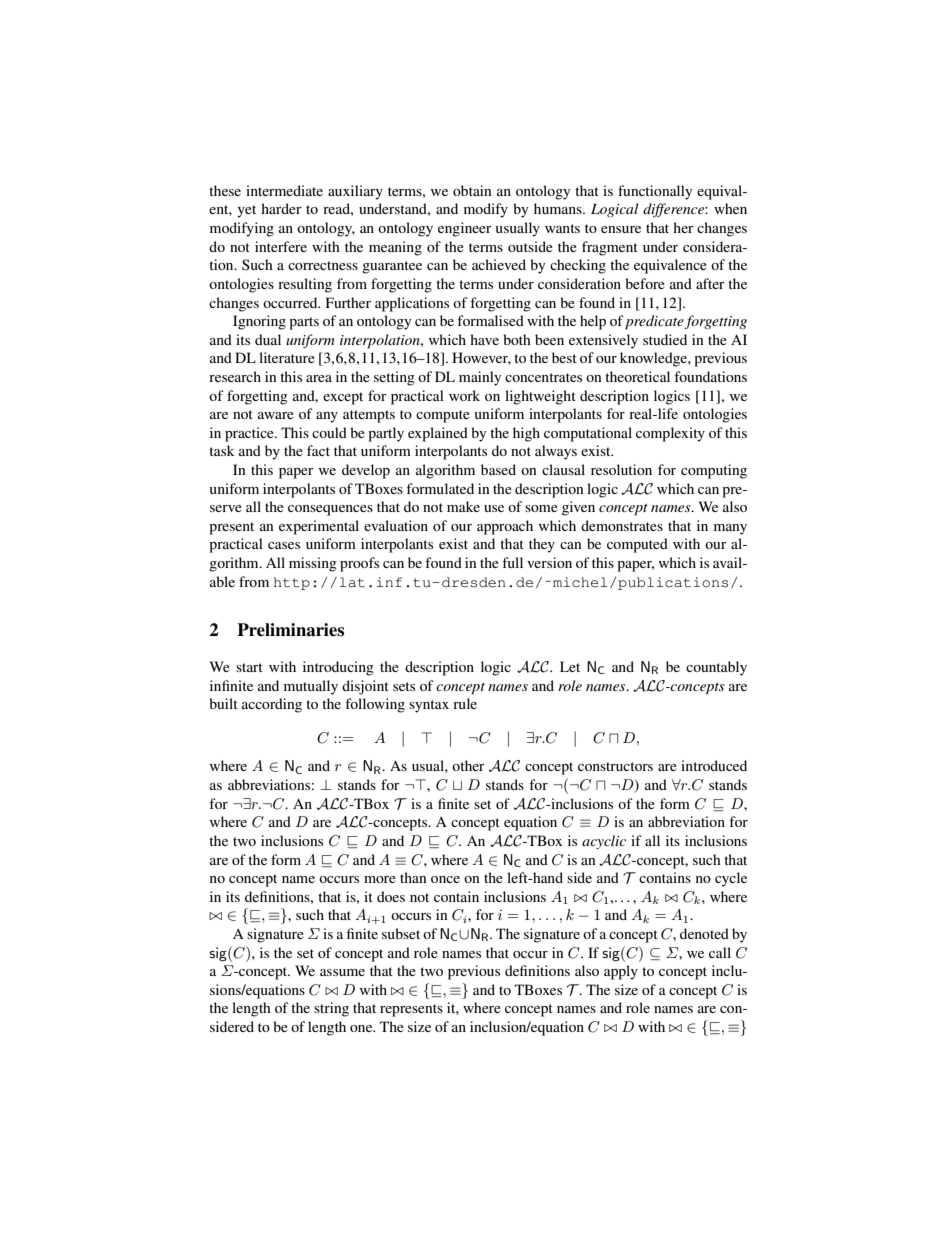 The image size is (952, 1233). I want to click on harder, so click(281, 208).
